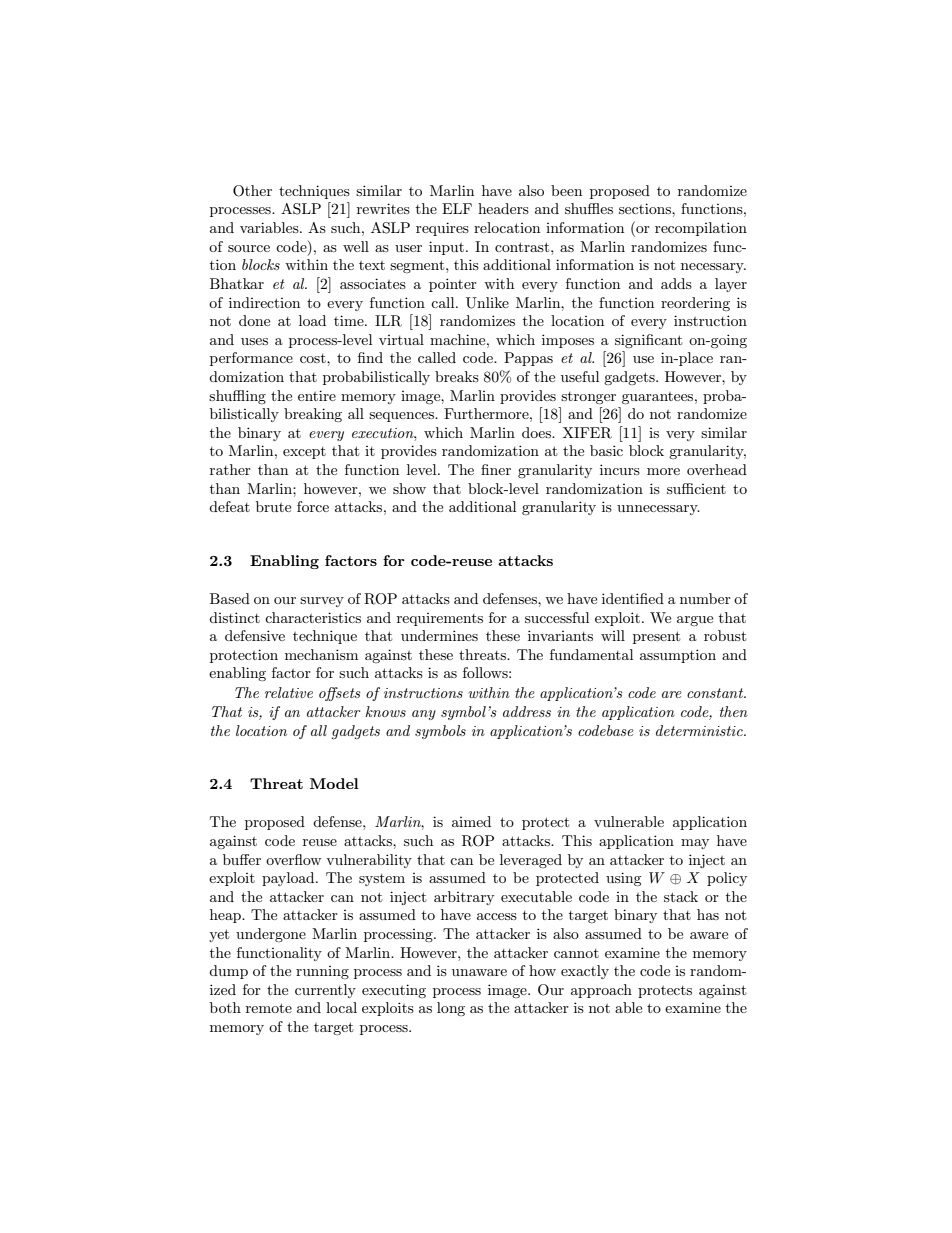 This image has width=952, height=1233. I want to click on characteristics, so click(313, 617).
